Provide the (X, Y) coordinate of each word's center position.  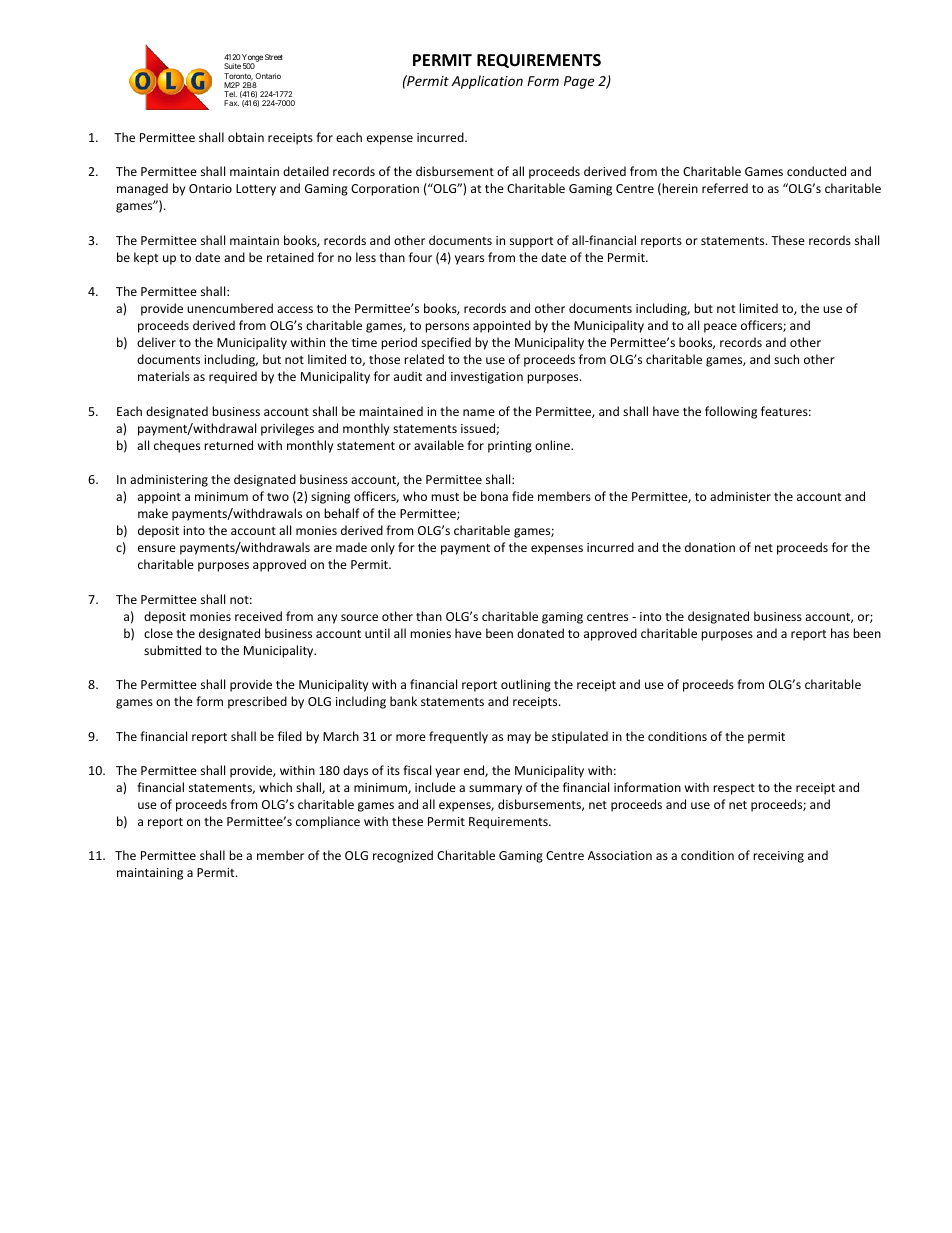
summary (495, 790)
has (840, 633)
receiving (778, 857)
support (532, 242)
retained (290, 257)
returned (228, 445)
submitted (172, 650)
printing (510, 447)
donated (540, 633)
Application (487, 82)
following (731, 412)
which (275, 787)
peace (720, 328)
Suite (232, 66)
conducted (816, 171)
